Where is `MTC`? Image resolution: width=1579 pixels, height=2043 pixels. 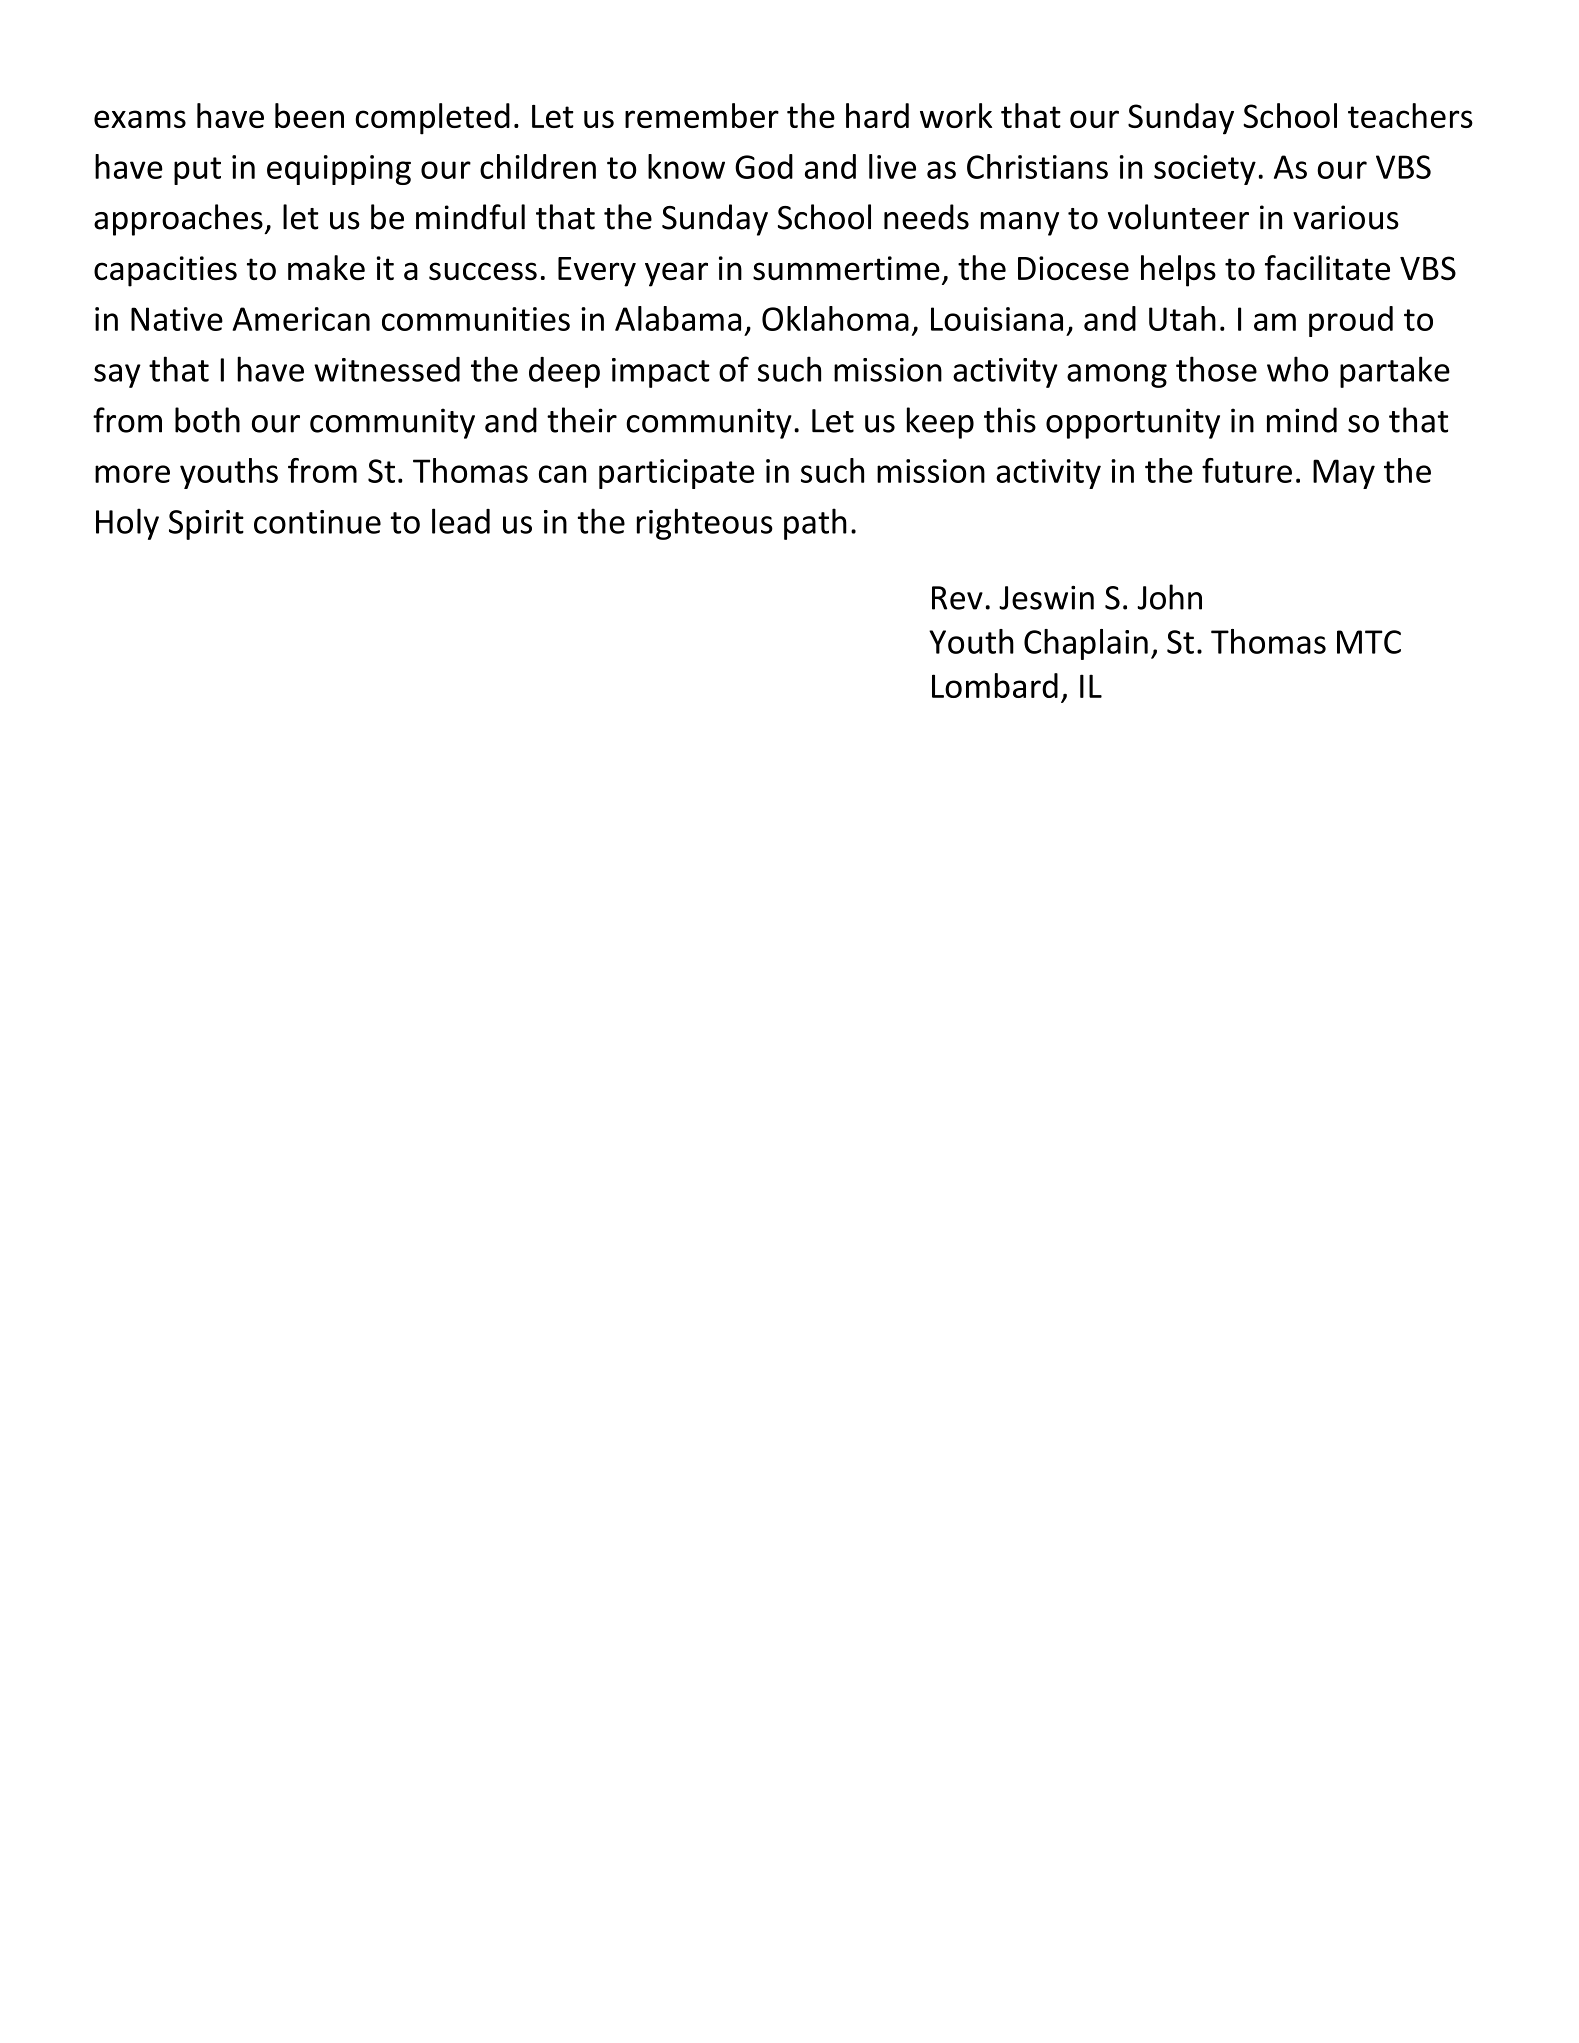
MTC is located at coordinates (1369, 642).
